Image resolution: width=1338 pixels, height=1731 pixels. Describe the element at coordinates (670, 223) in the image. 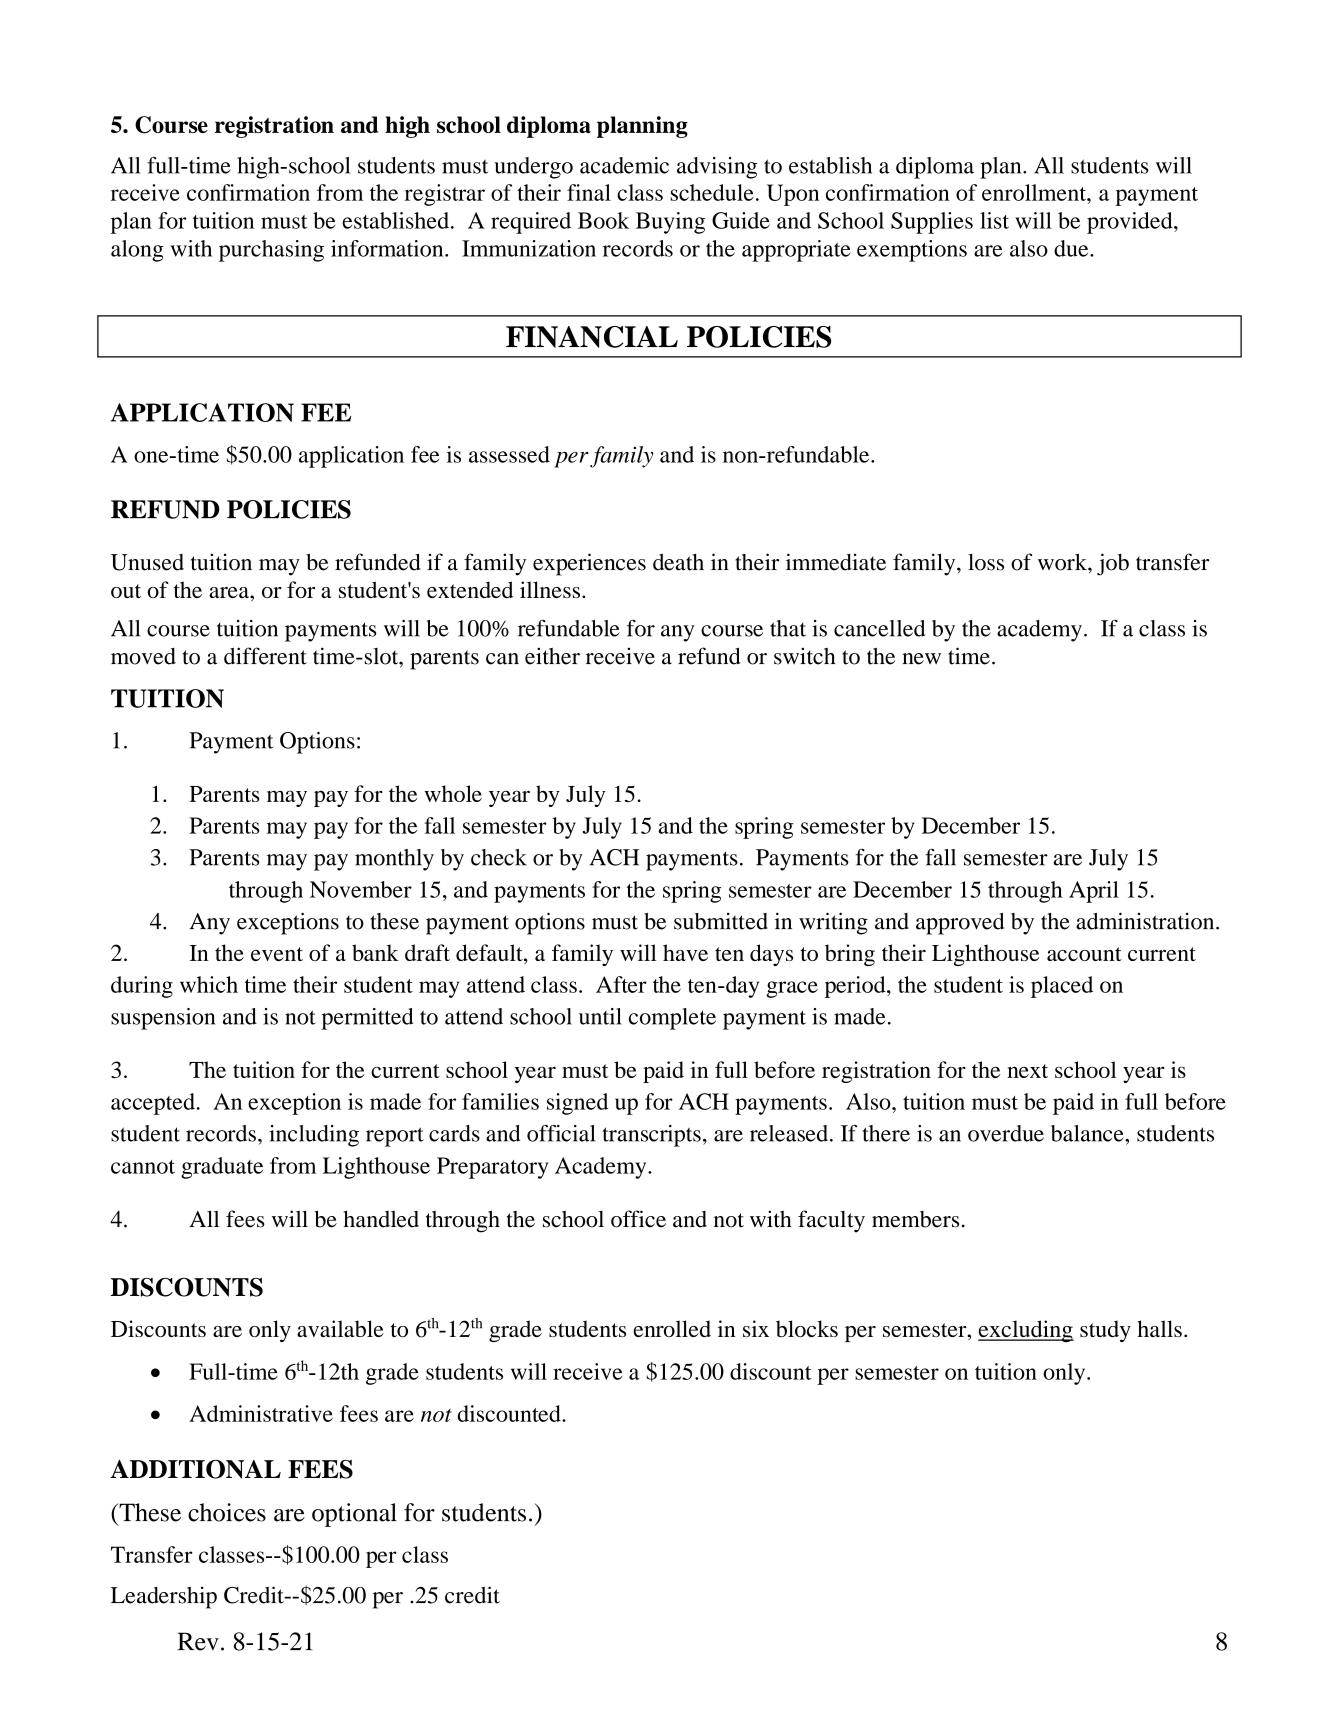

I see `Buying` at that location.
